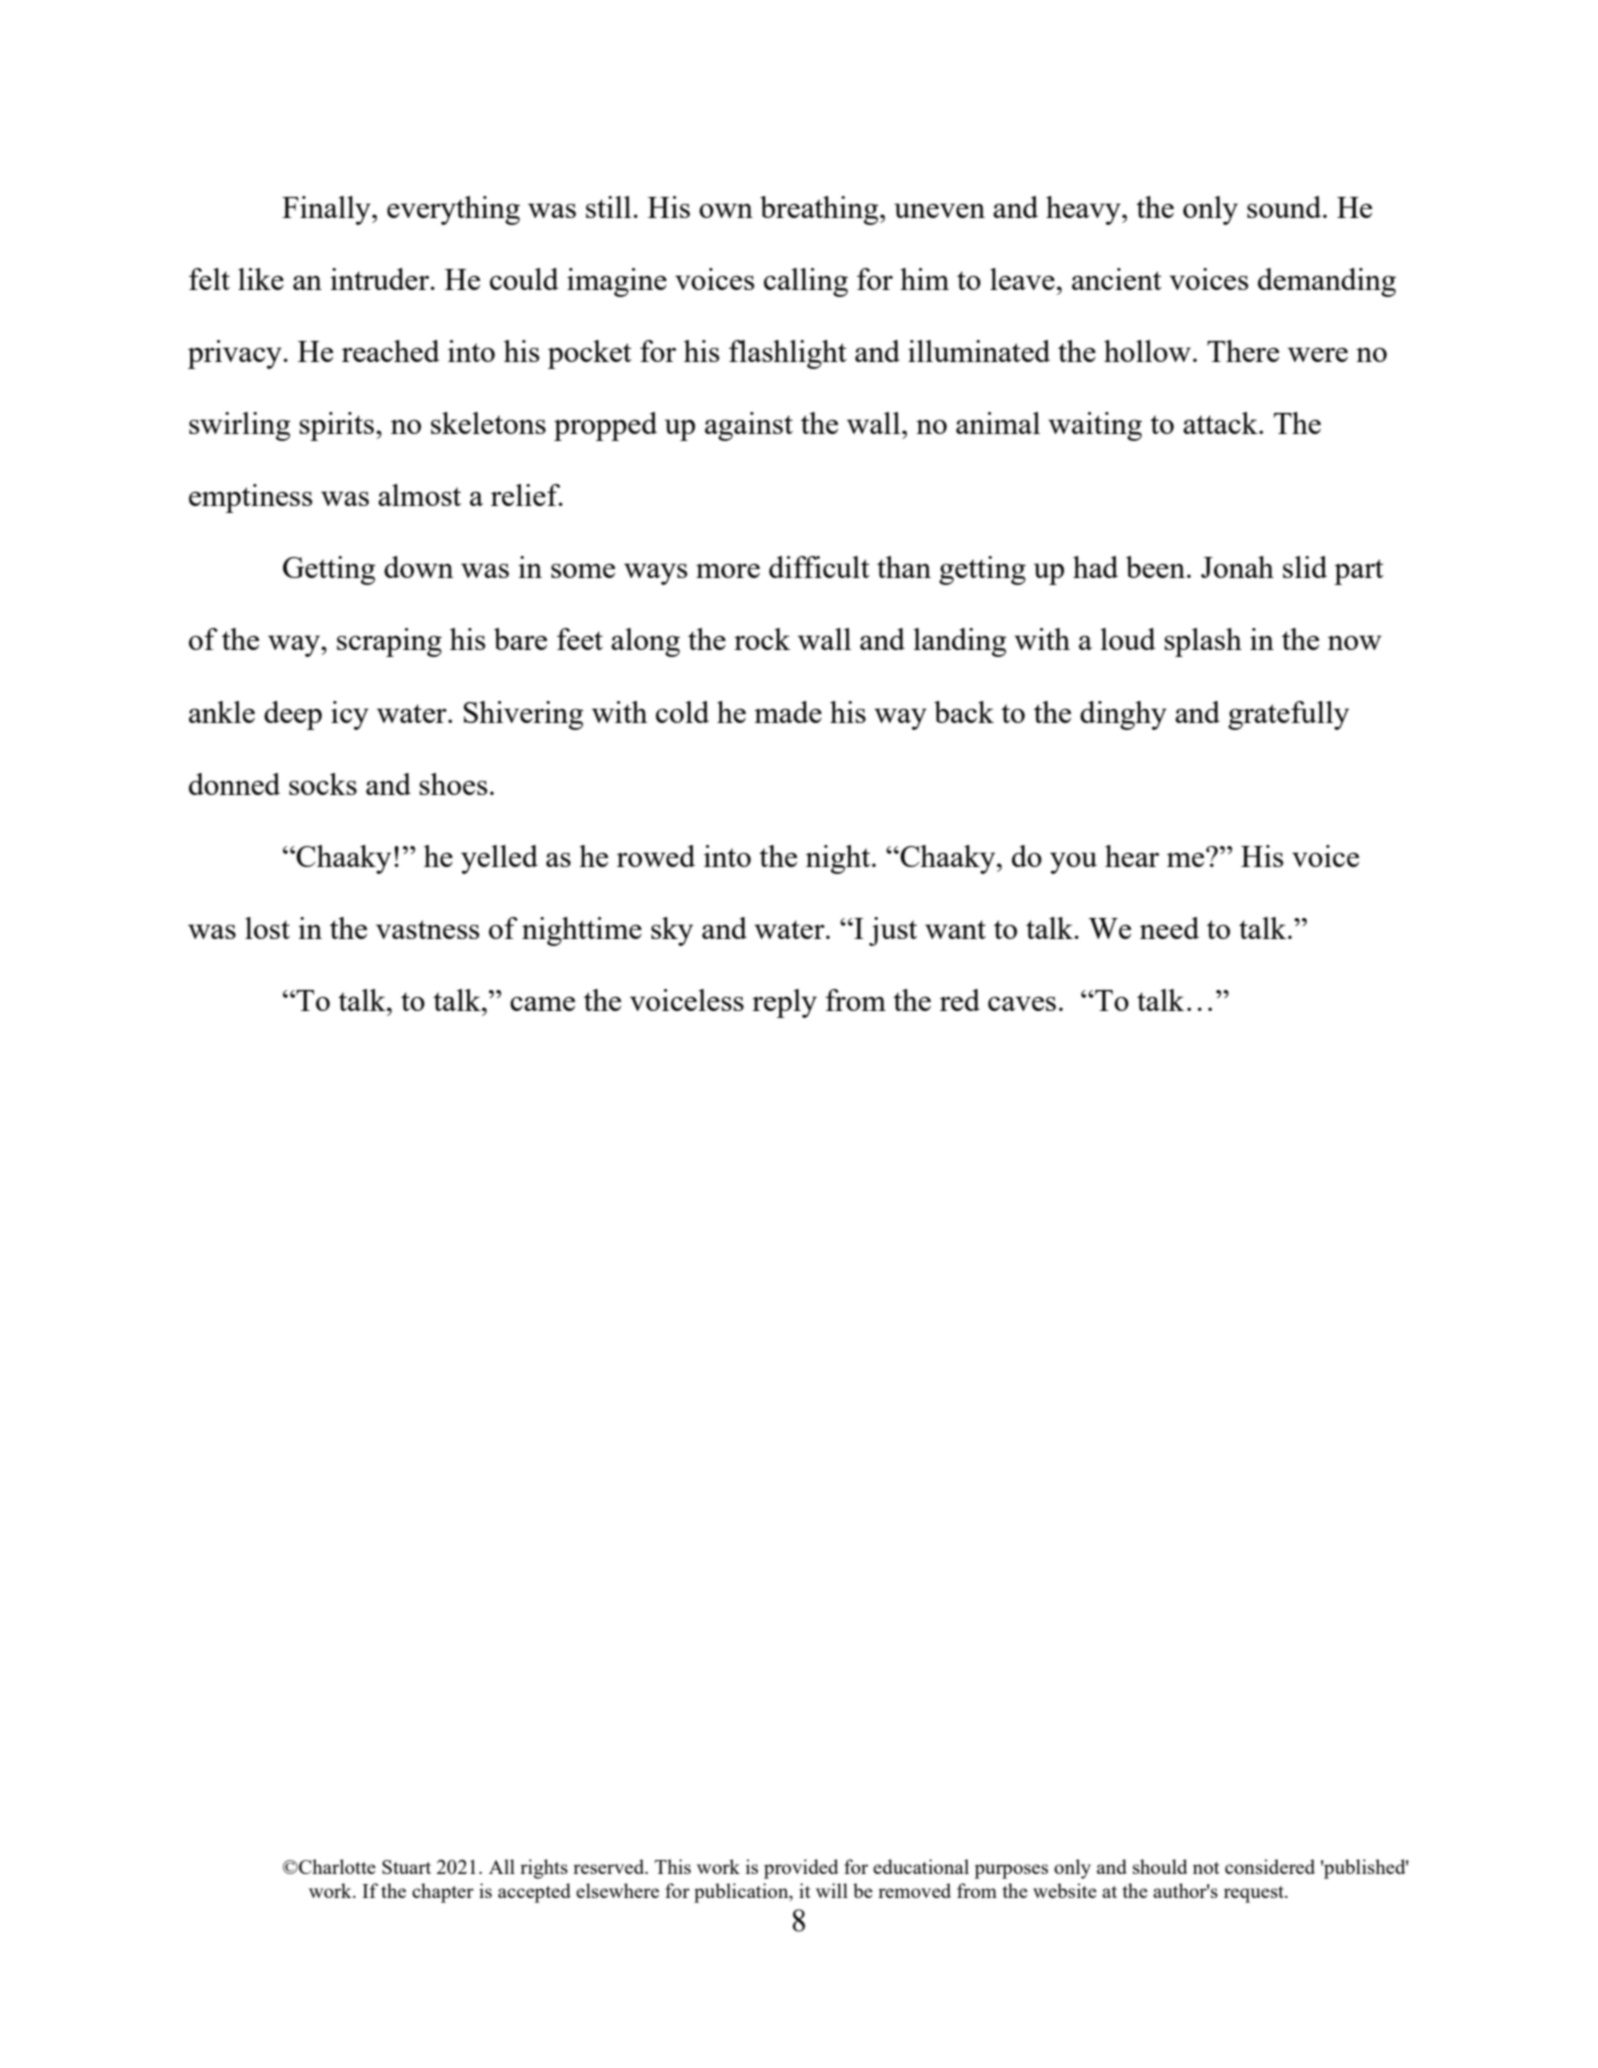  What do you see at coordinates (1288, 715) in the image?
I see `gratefully` at bounding box center [1288, 715].
